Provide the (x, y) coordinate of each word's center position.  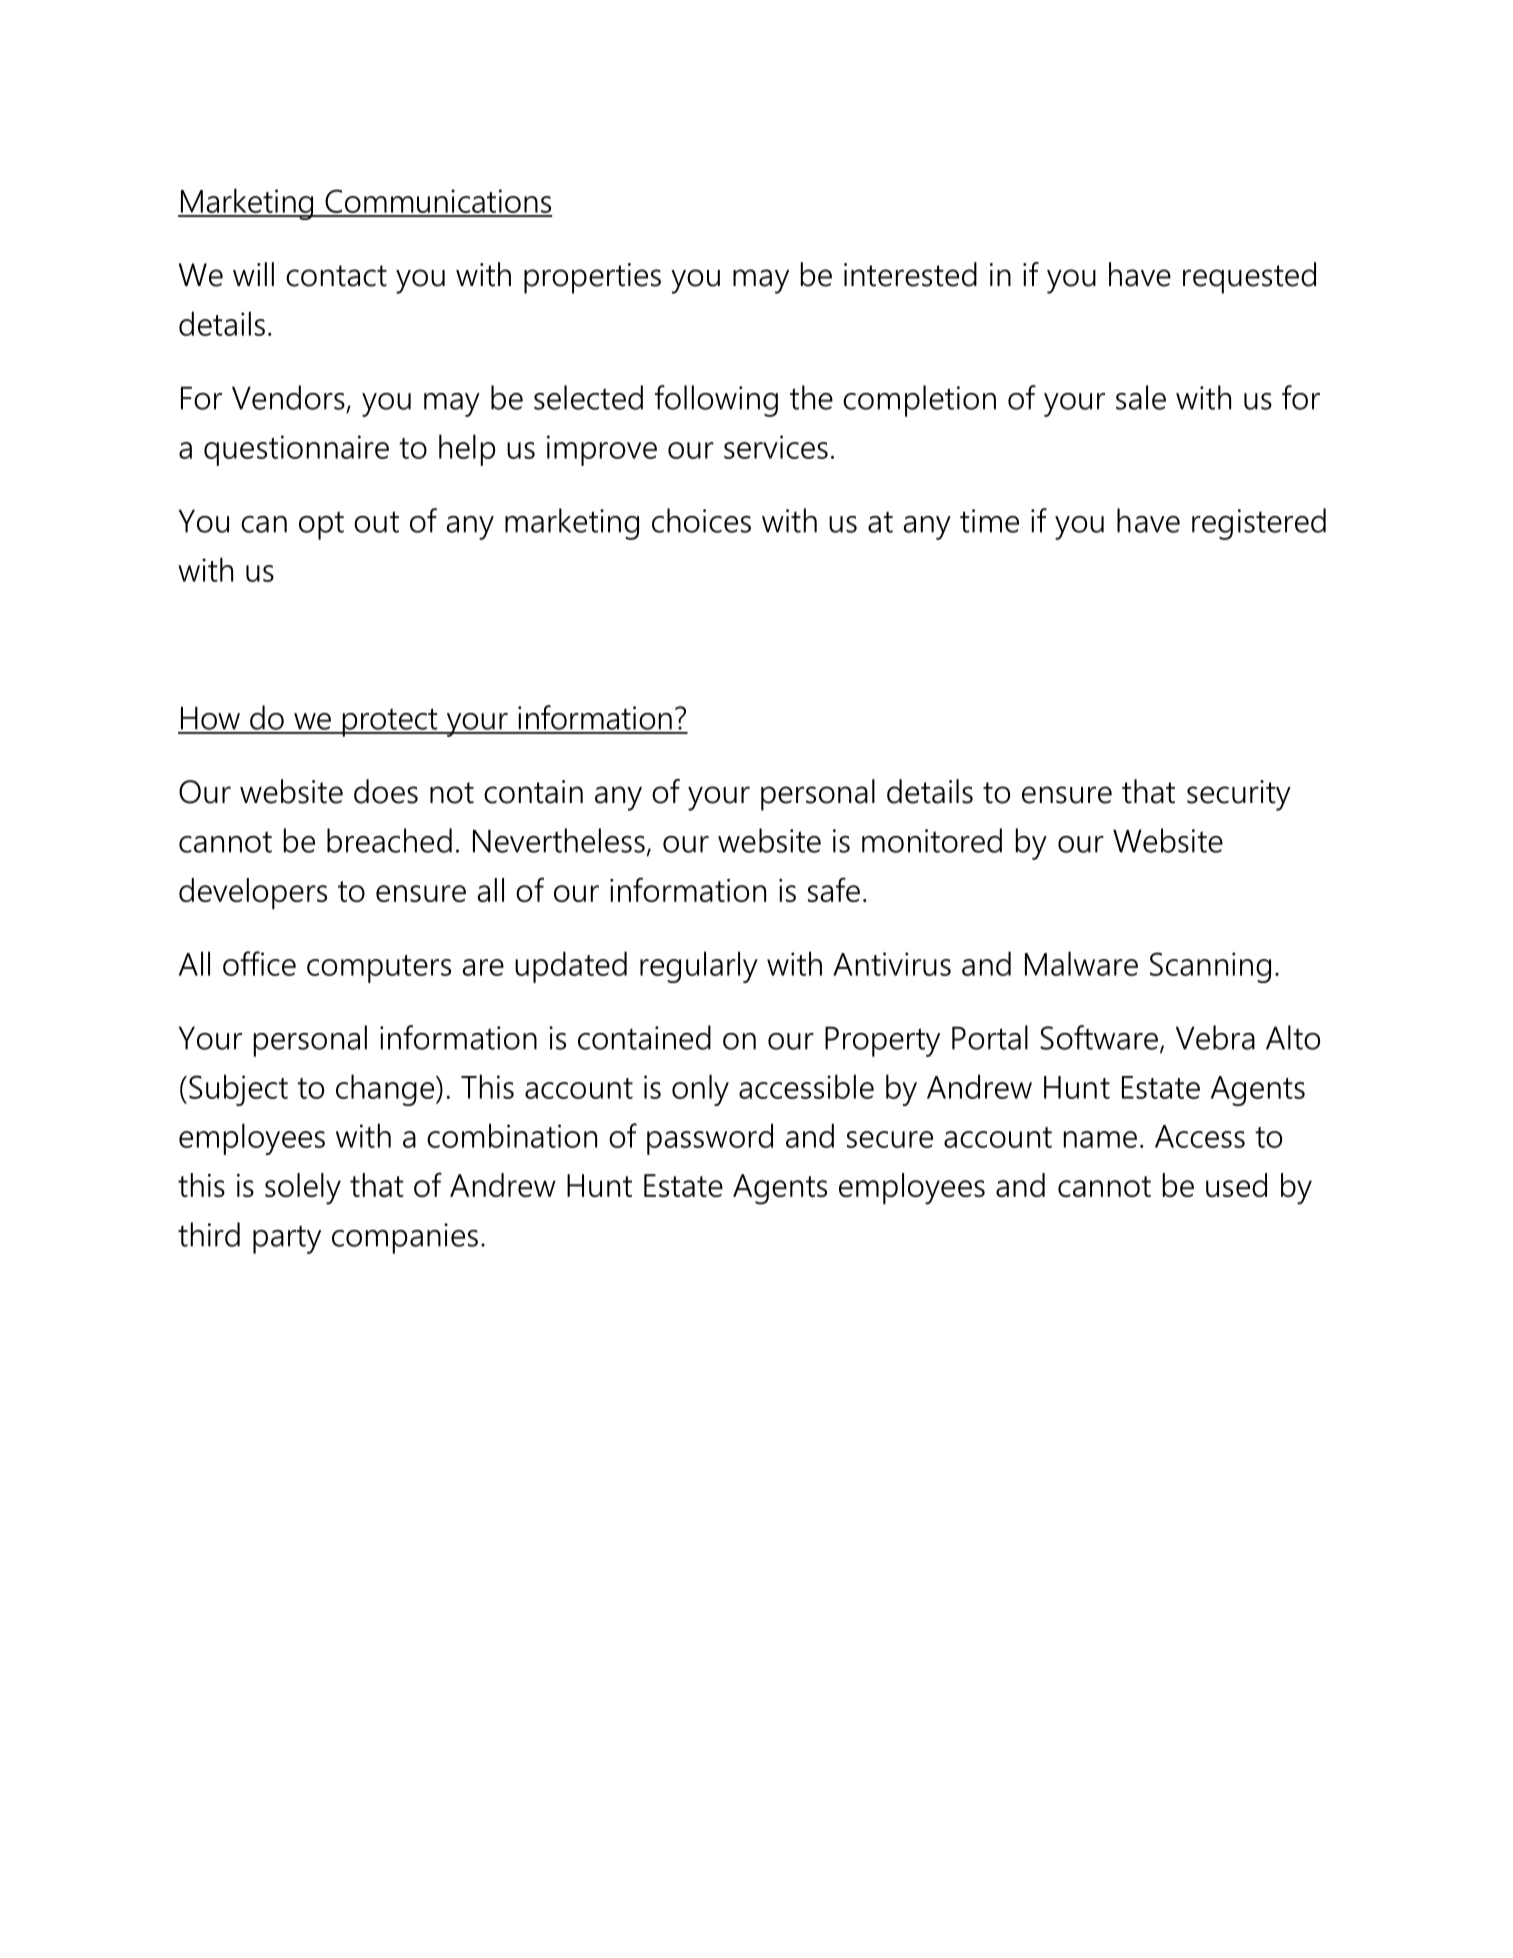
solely (303, 1189)
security (1239, 795)
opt (321, 525)
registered (1259, 524)
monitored (932, 840)
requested (1249, 278)
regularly (699, 967)
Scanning (1210, 967)
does (386, 791)
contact (336, 276)
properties (592, 278)
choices (701, 520)
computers (379, 969)
